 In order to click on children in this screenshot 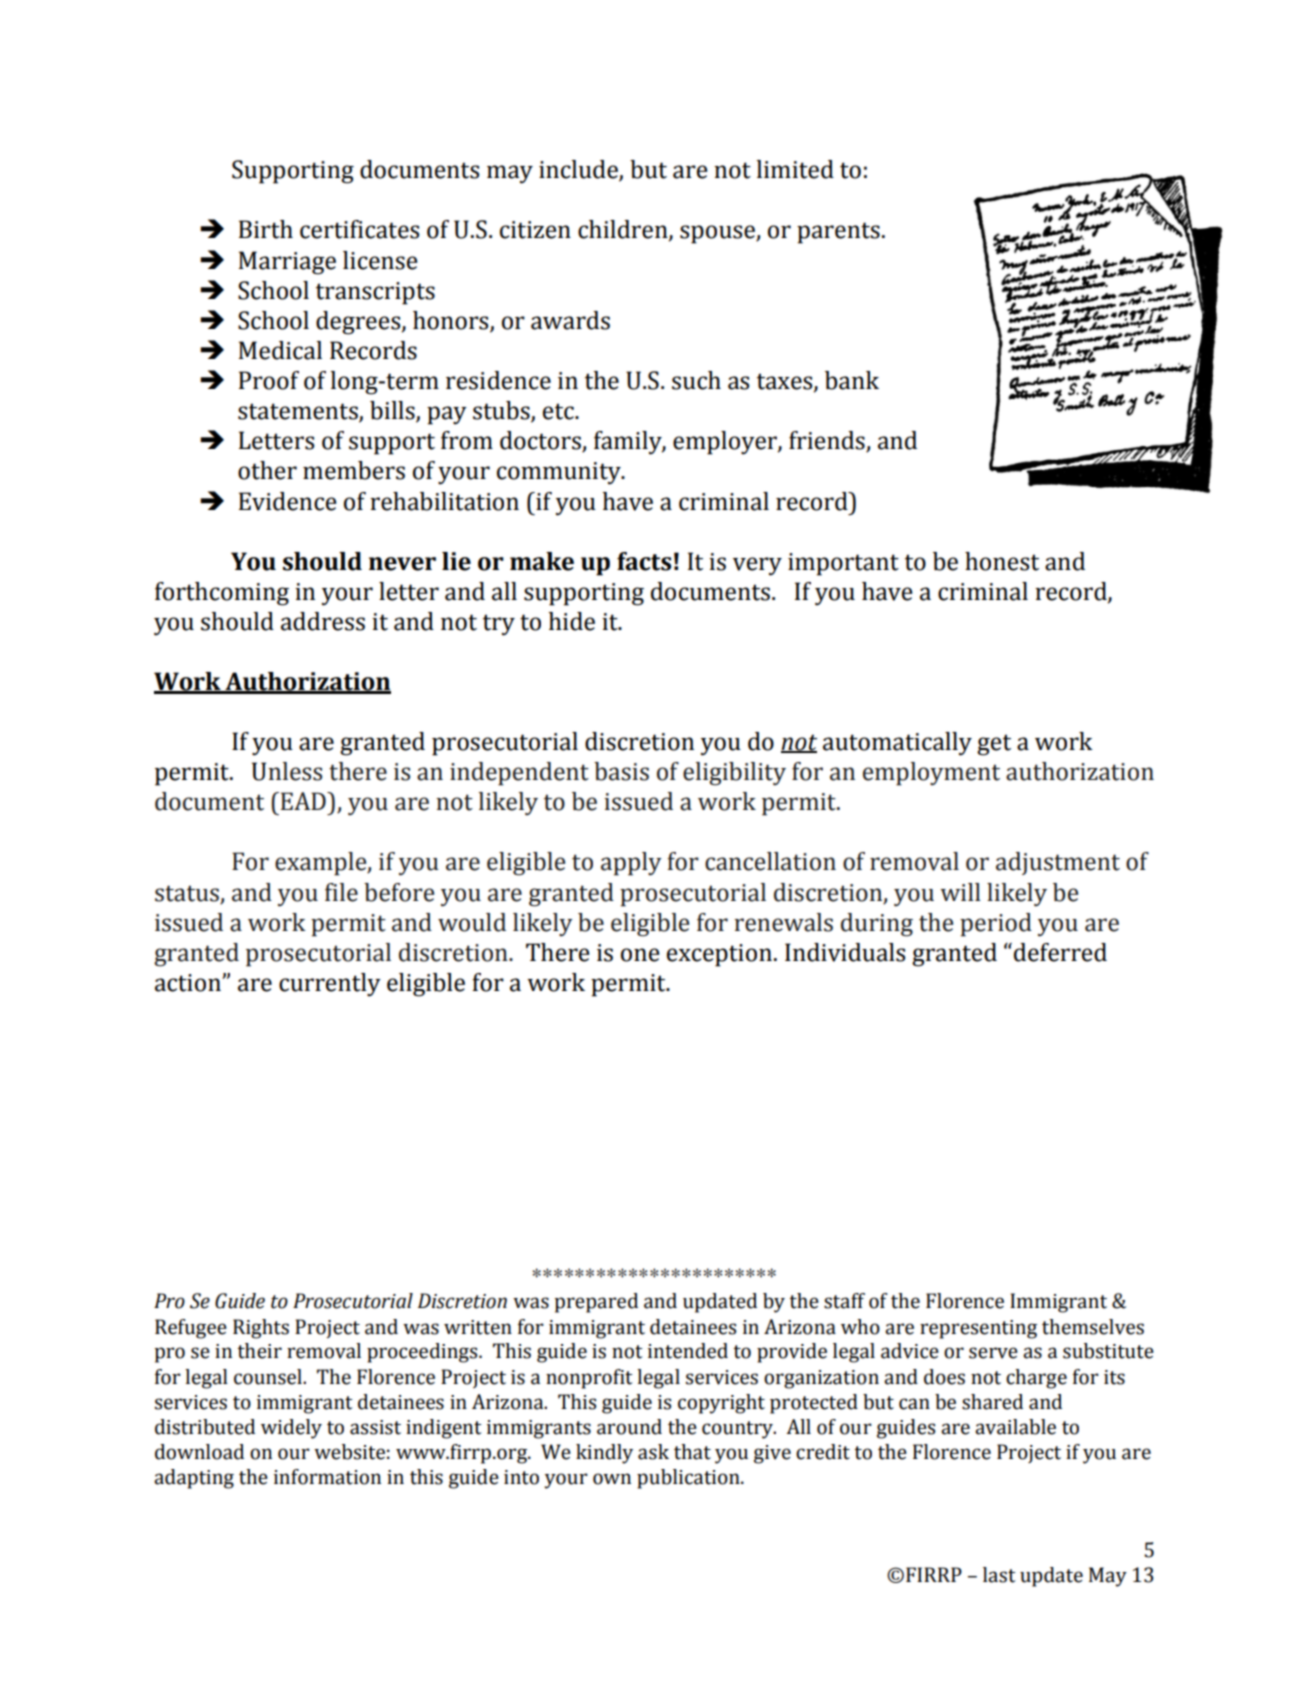, I will do `click(624, 230)`.
